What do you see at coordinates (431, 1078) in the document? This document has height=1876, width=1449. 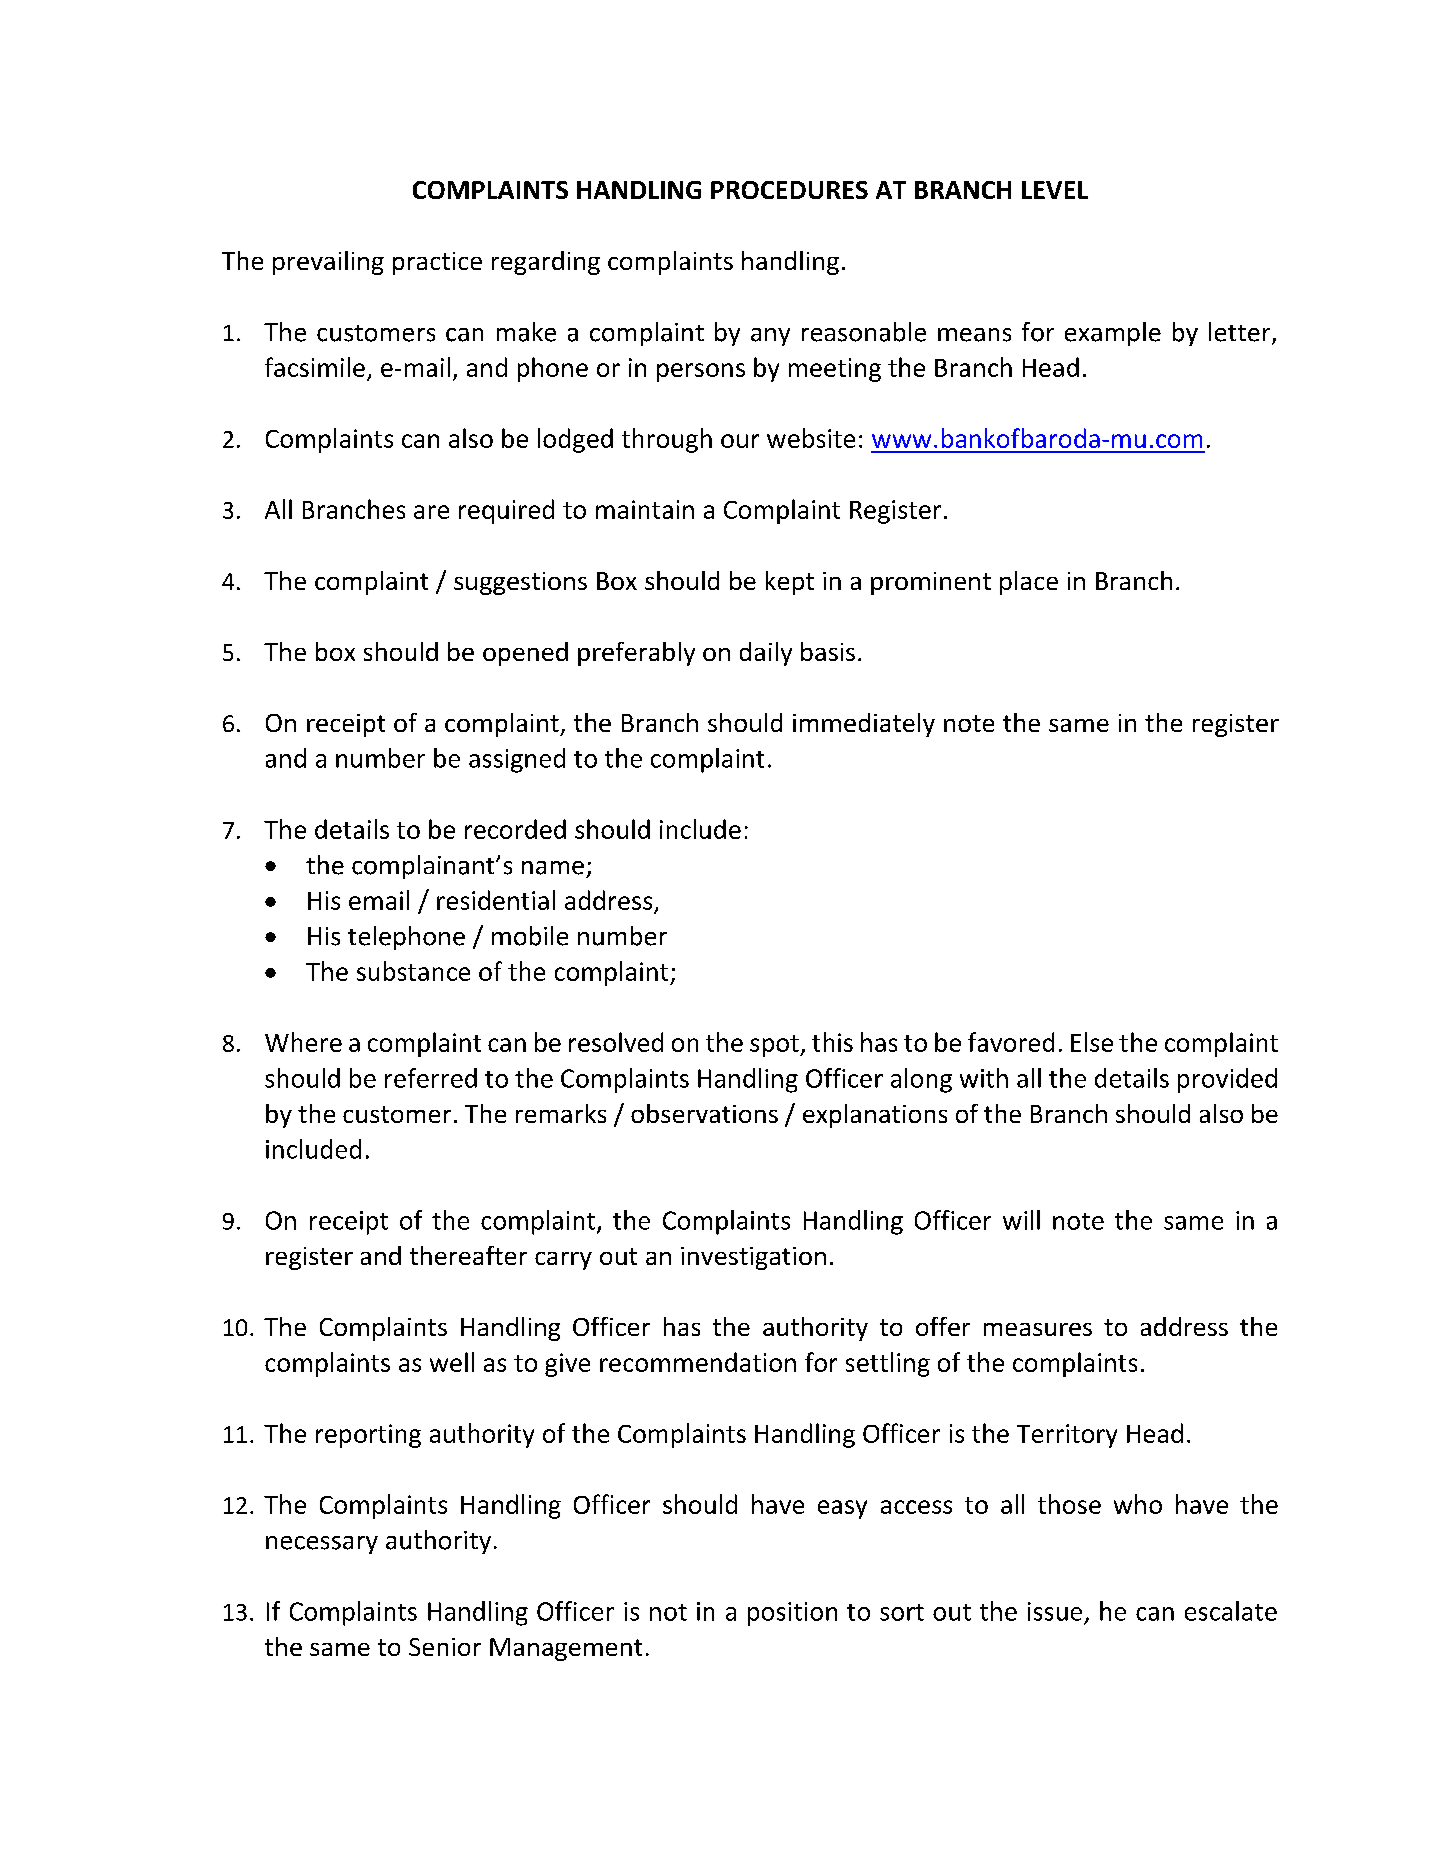 I see `referred` at bounding box center [431, 1078].
